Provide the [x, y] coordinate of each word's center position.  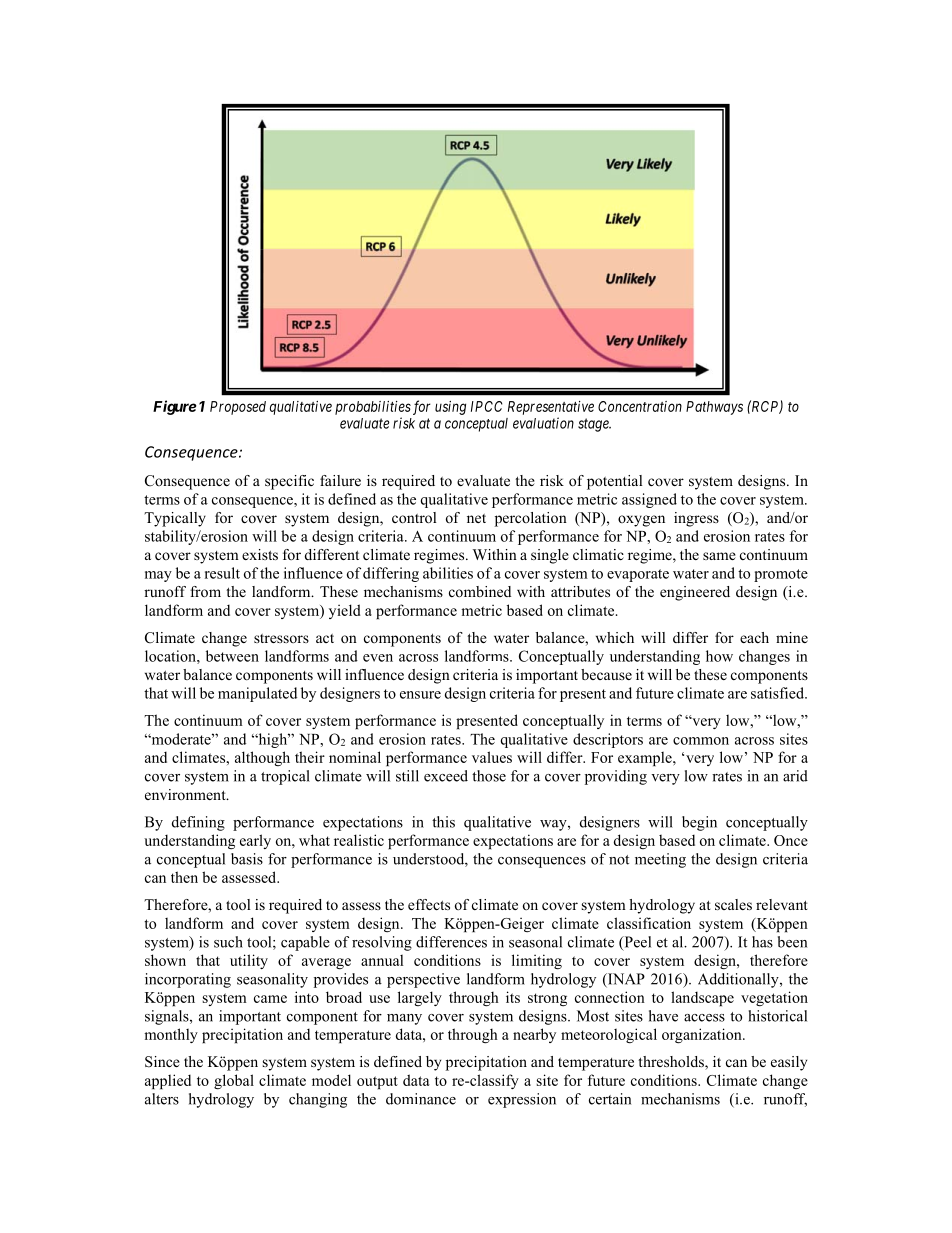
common [701, 741]
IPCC [487, 406]
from [205, 591]
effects [429, 904]
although [262, 758]
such [228, 942]
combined [480, 591]
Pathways [714, 408]
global [234, 1081]
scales [733, 904]
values [492, 757]
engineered [695, 593]
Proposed [238, 408]
